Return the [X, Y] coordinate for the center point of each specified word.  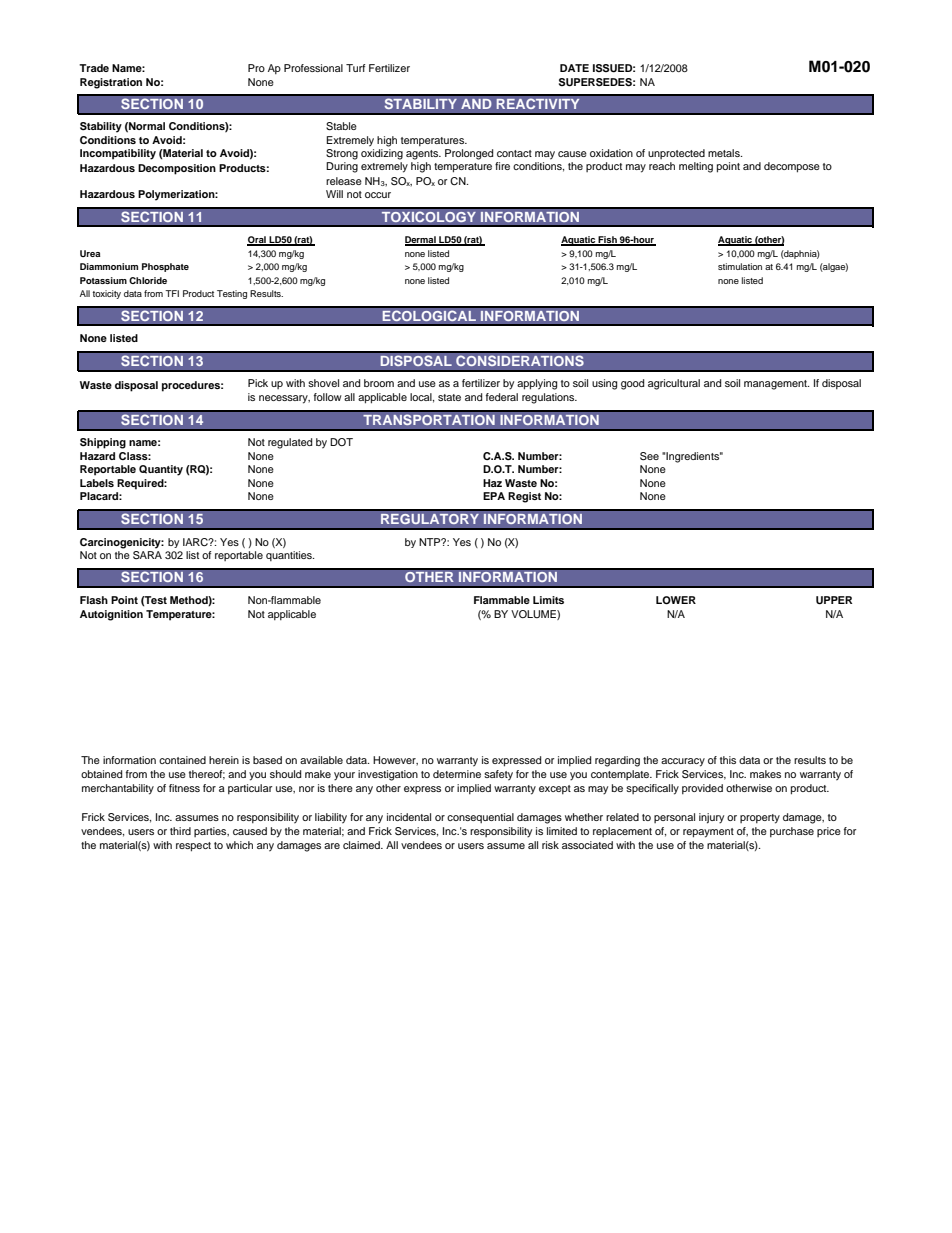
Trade [94, 68]
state [449, 397]
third [180, 831]
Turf [355, 68]
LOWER [676, 600]
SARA [147, 555]
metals [725, 153]
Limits [548, 600]
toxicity [106, 294]
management [776, 385]
